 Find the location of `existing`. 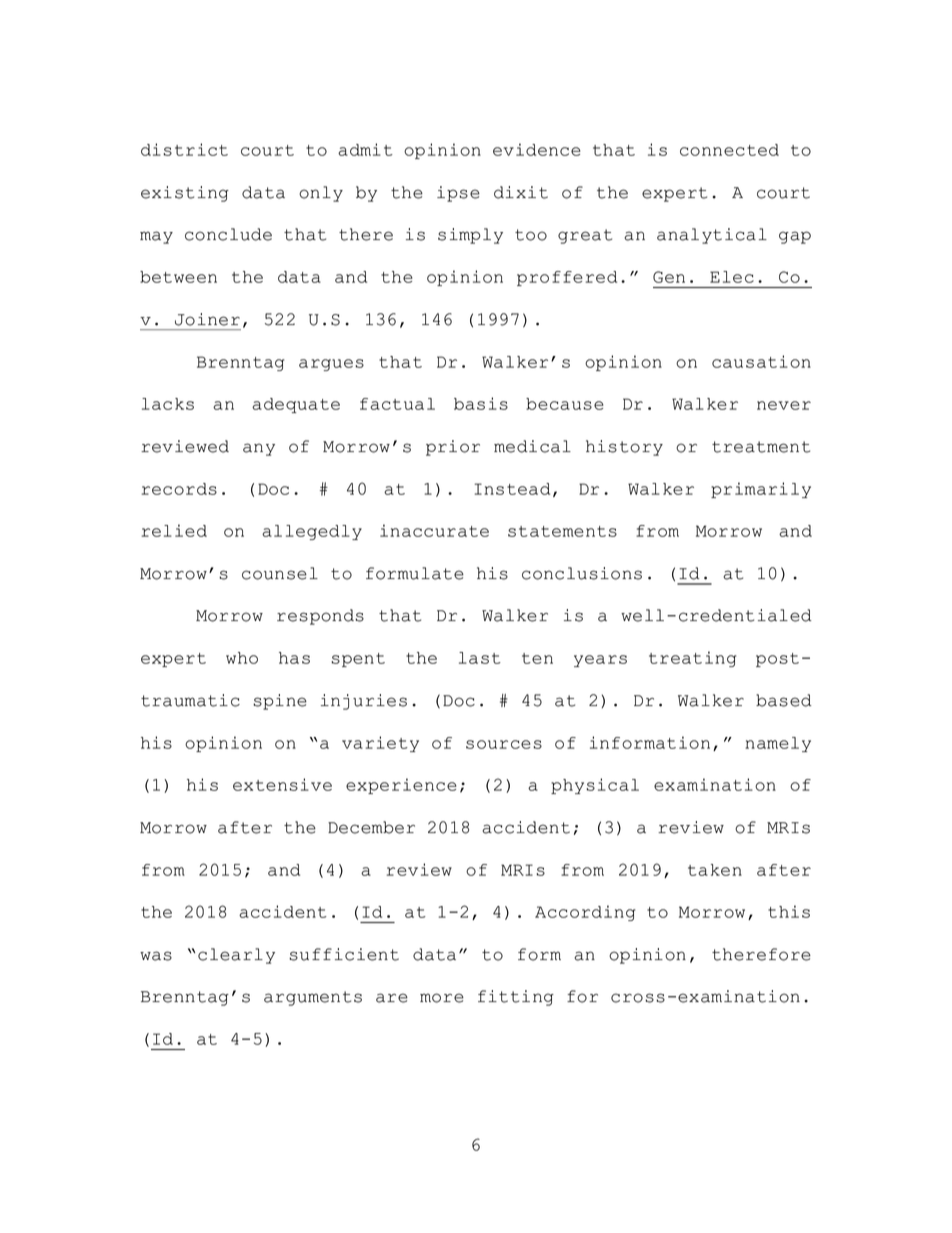

existing is located at coordinates (185, 194).
